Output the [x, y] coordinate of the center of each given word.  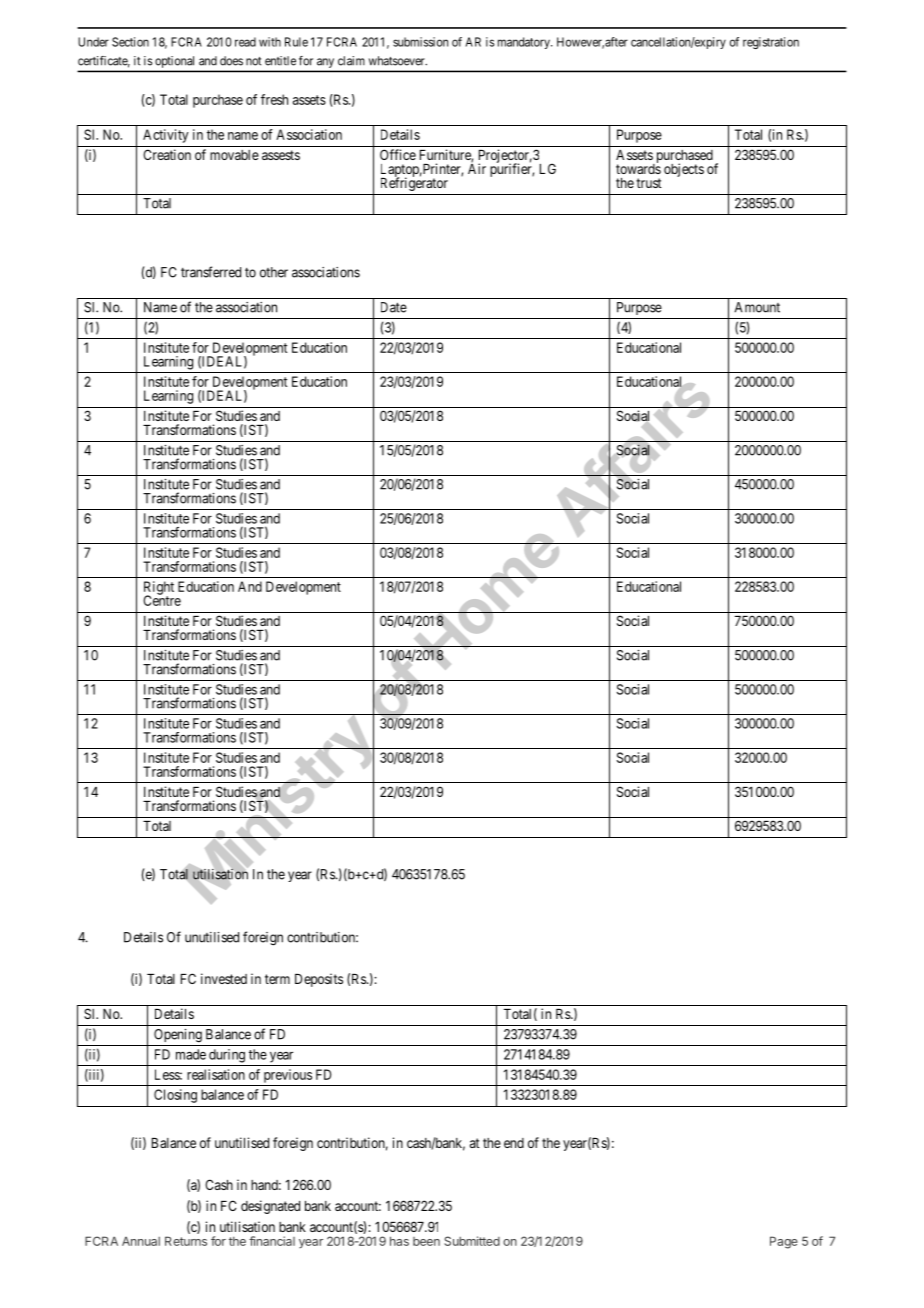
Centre [162, 600]
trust [649, 183]
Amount [757, 307]
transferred [211, 272]
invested [224, 978]
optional [174, 62]
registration [771, 43]
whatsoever [398, 61]
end [514, 1143]
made [191, 1054]
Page [784, 1242]
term [277, 979]
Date [394, 307]
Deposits [319, 980]
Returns [186, 1241]
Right [159, 589]
